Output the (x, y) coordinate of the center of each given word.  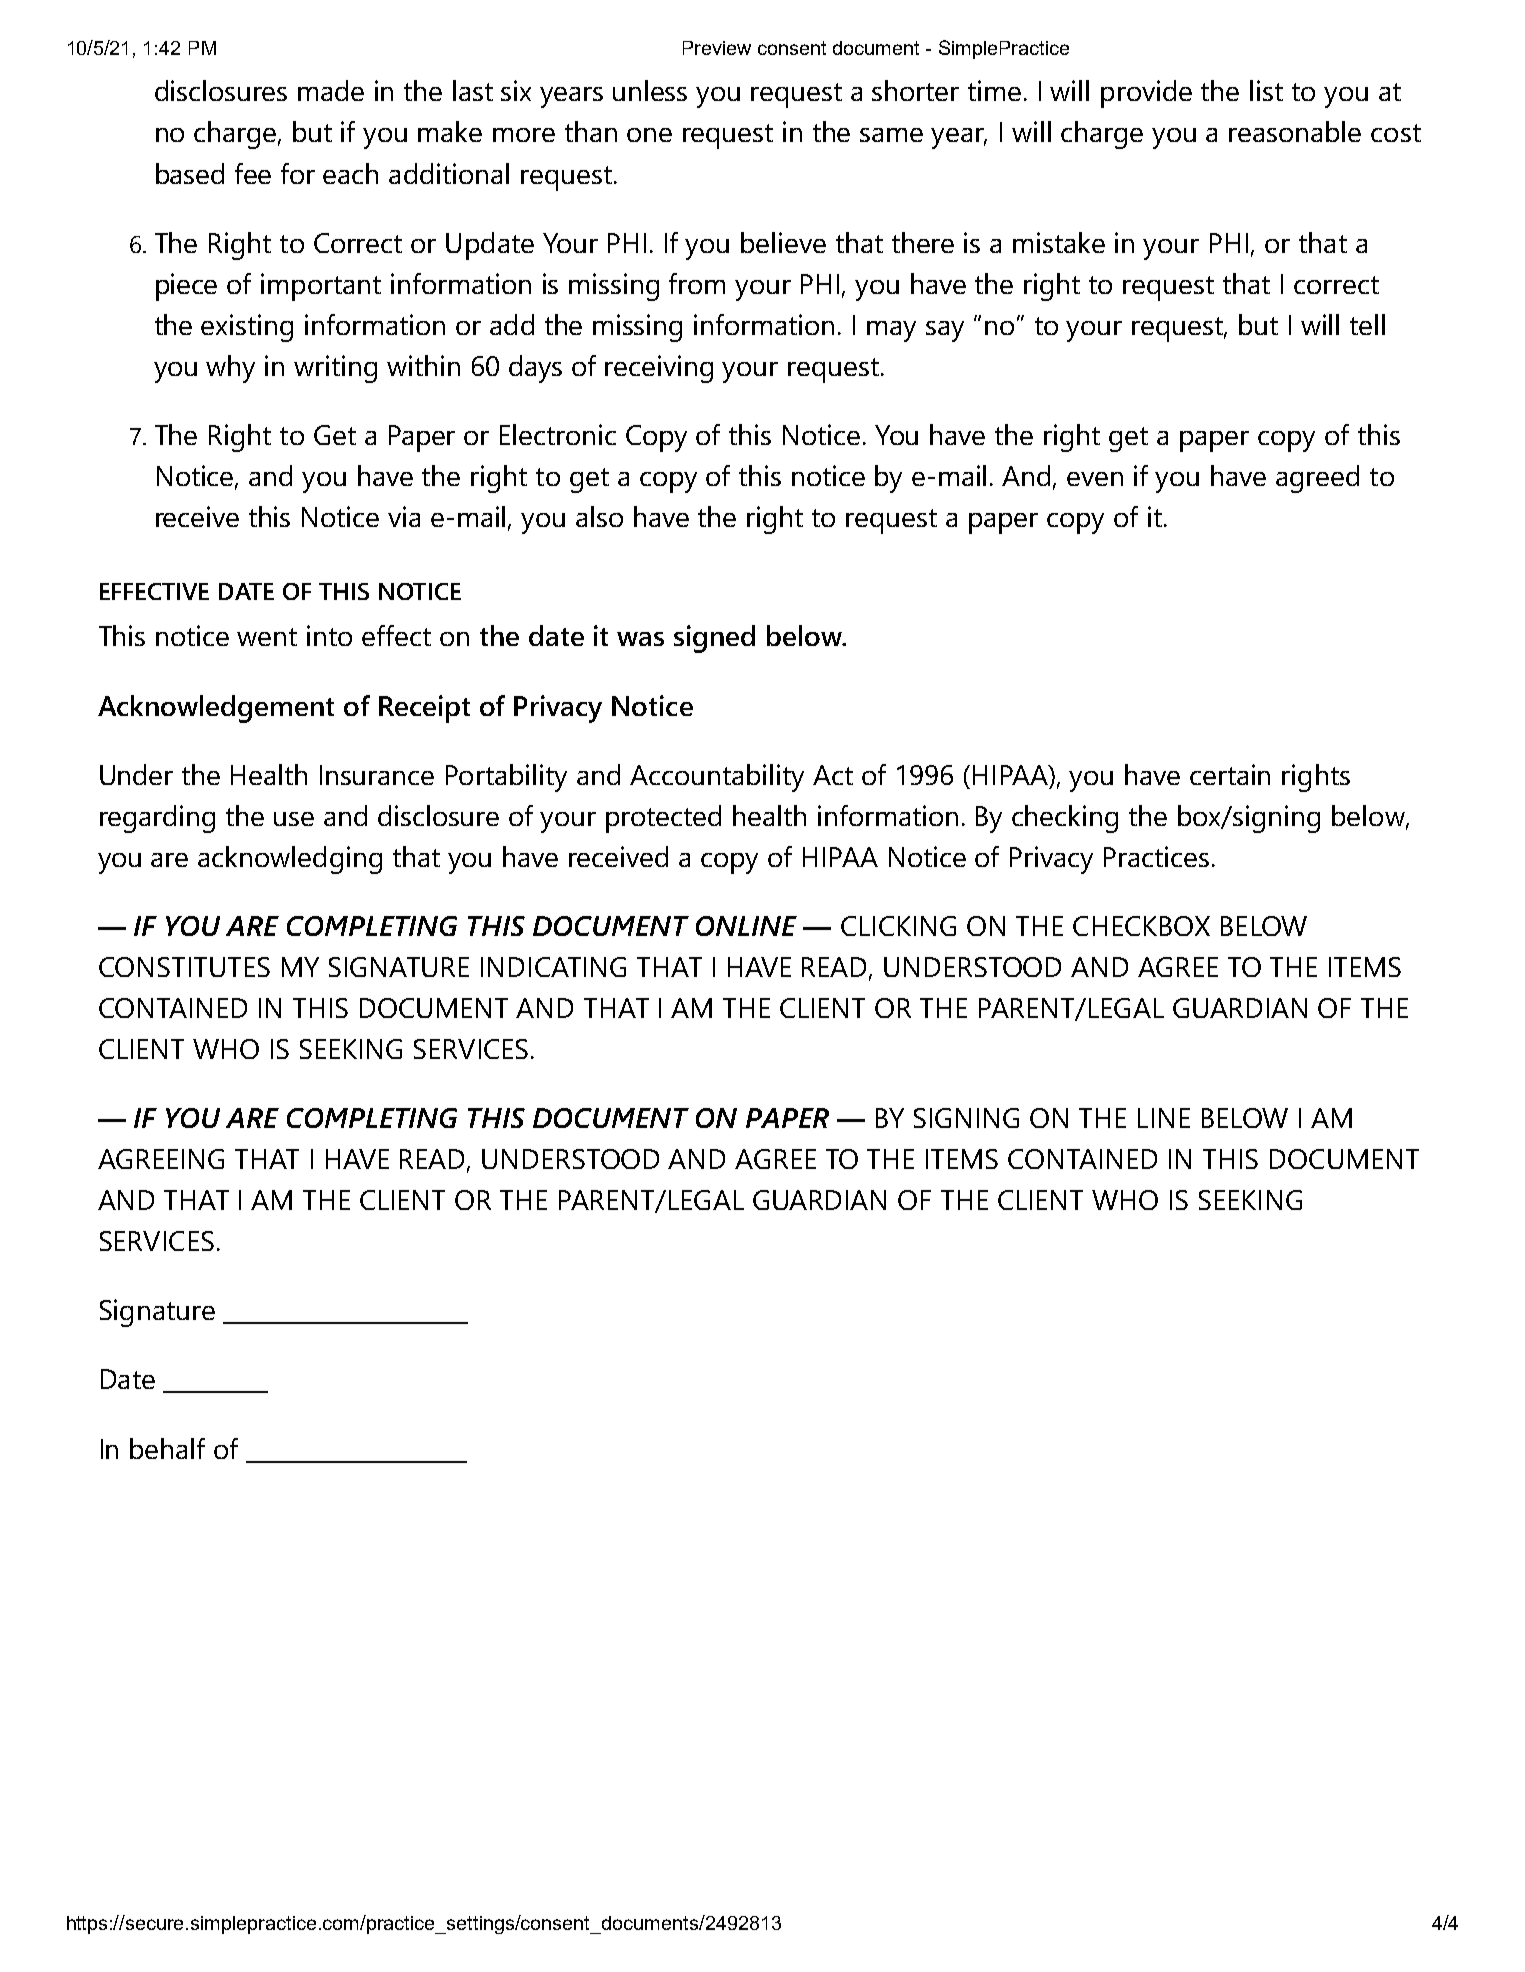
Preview (717, 48)
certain (1230, 774)
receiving (659, 369)
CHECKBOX (1141, 926)
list (1266, 90)
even (1095, 479)
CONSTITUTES (184, 967)
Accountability (717, 778)
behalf (167, 1448)
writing (335, 369)
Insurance (377, 775)
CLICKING (898, 926)
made (331, 90)
